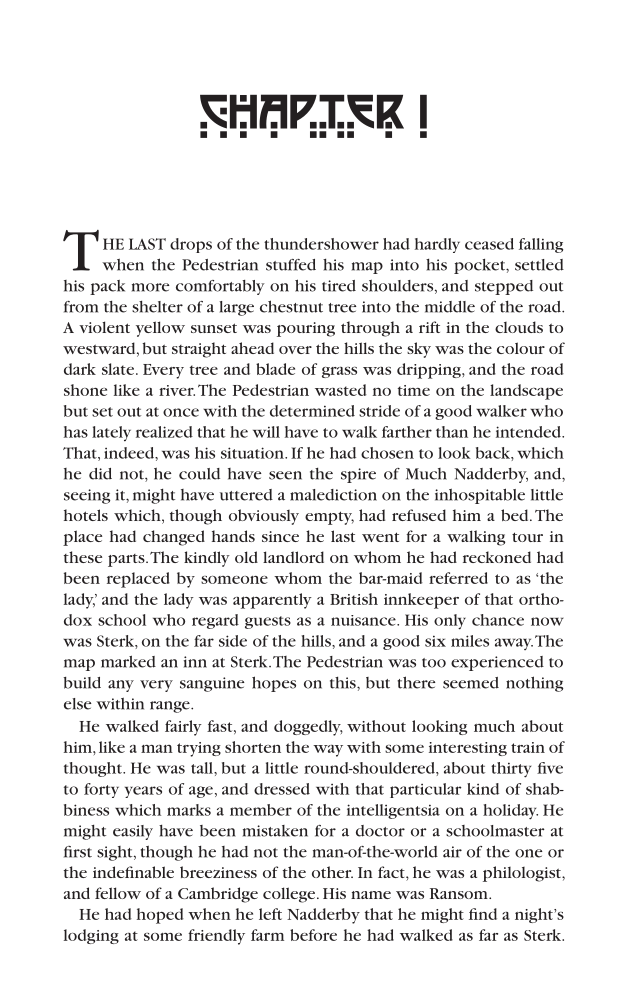  What do you see at coordinates (143, 792) in the screenshot?
I see `years` at bounding box center [143, 792].
